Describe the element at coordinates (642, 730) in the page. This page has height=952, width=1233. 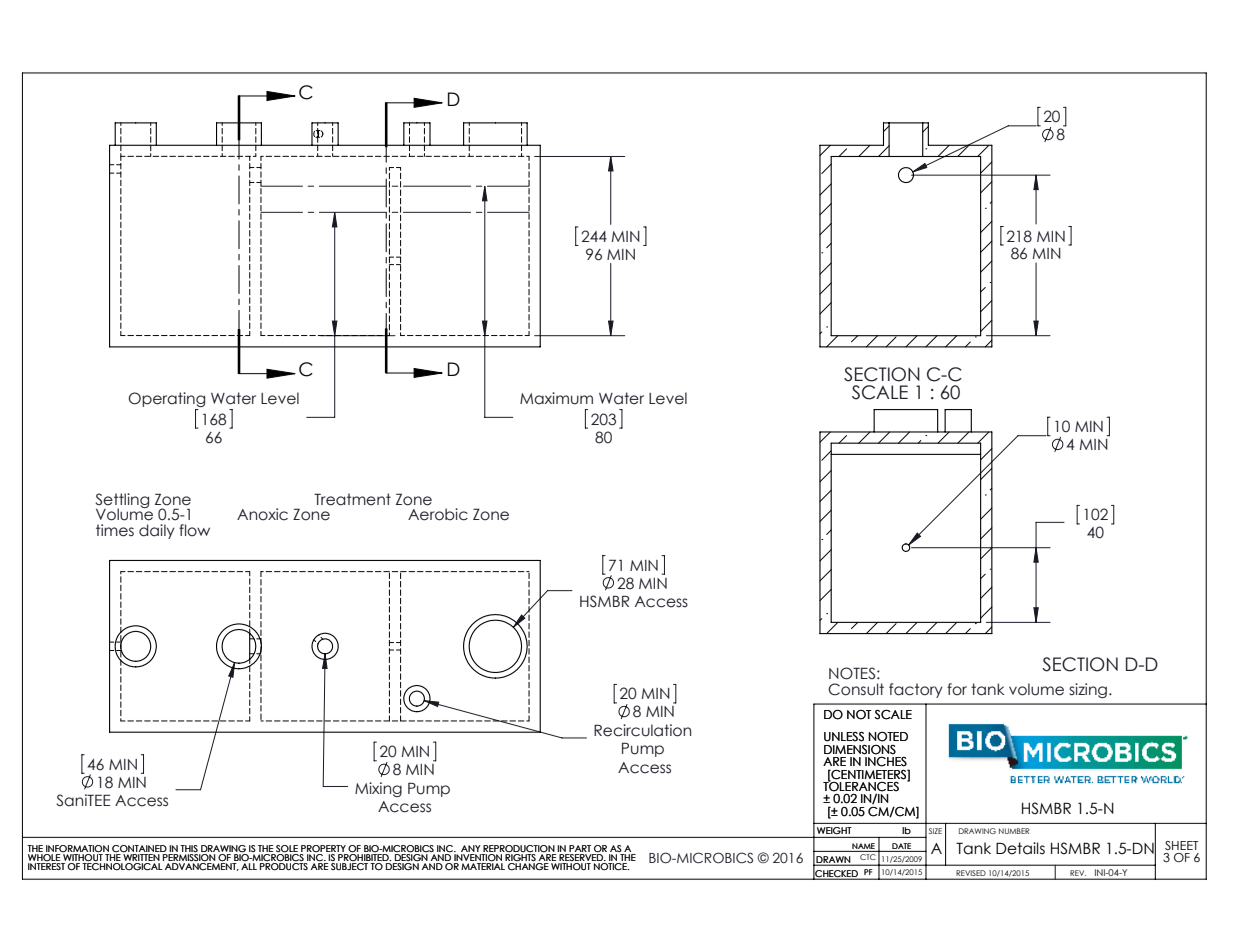
I see `Recirculation` at that location.
